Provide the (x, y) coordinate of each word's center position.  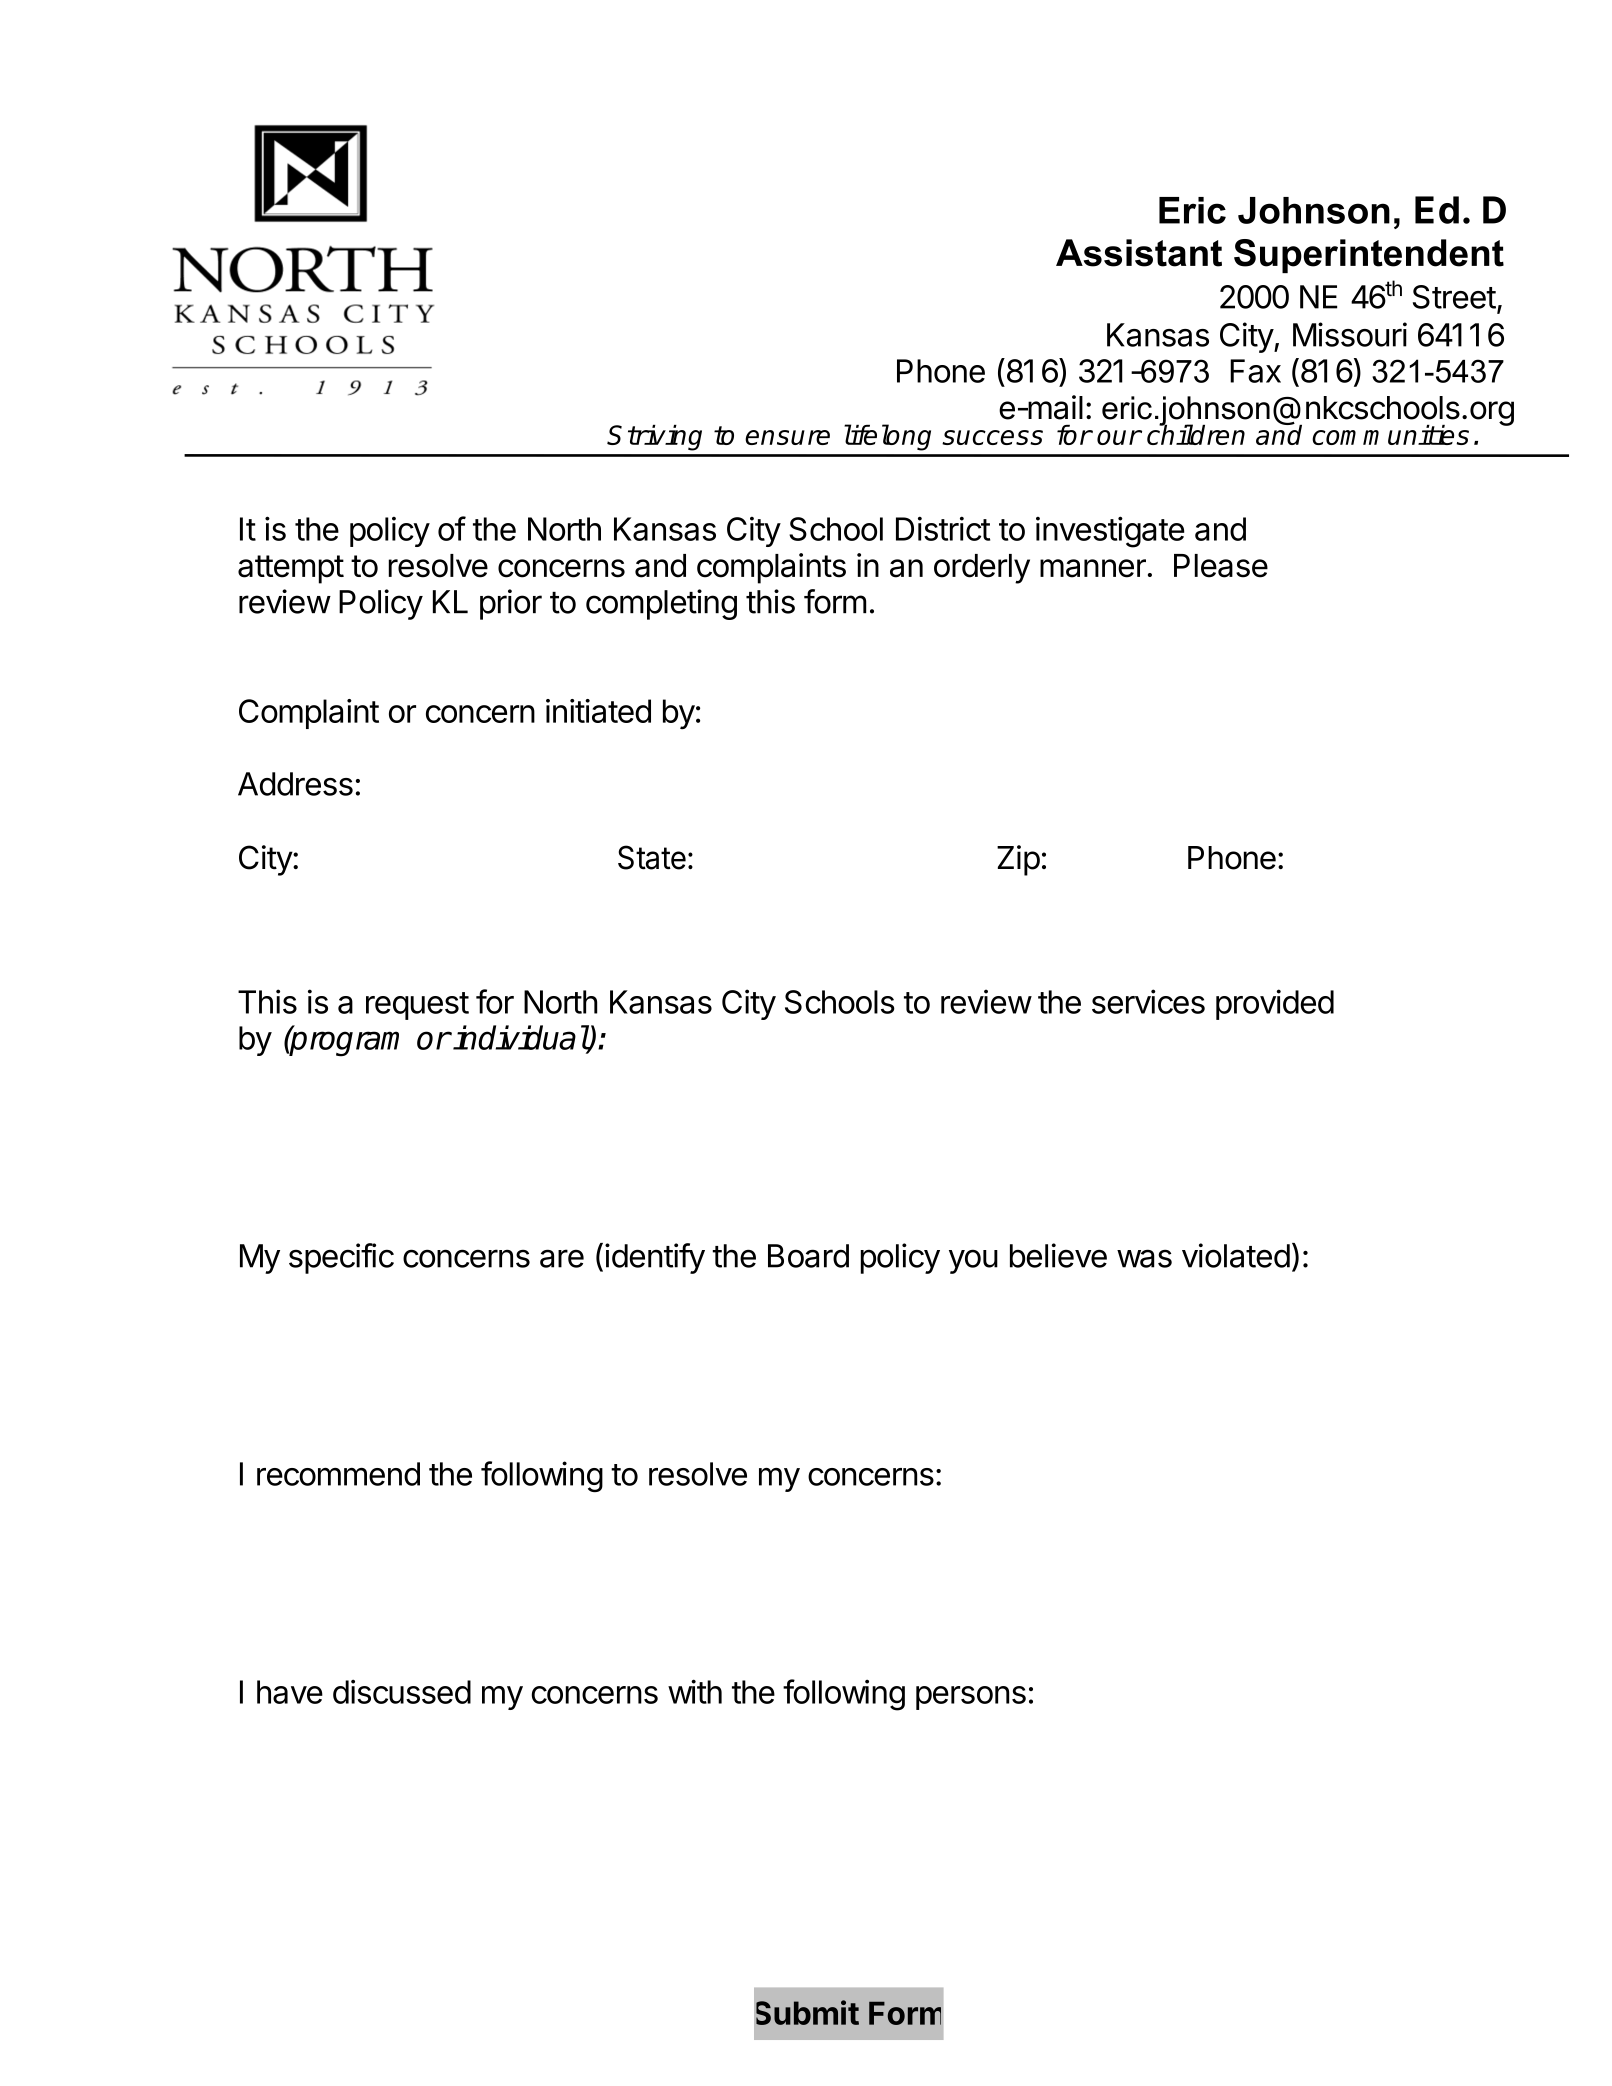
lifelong (887, 437)
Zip (1018, 860)
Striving (654, 438)
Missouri (1350, 334)
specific (341, 1258)
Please (1221, 566)
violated (1236, 1255)
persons (971, 1698)
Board (808, 1256)
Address (295, 784)
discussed (402, 1691)
